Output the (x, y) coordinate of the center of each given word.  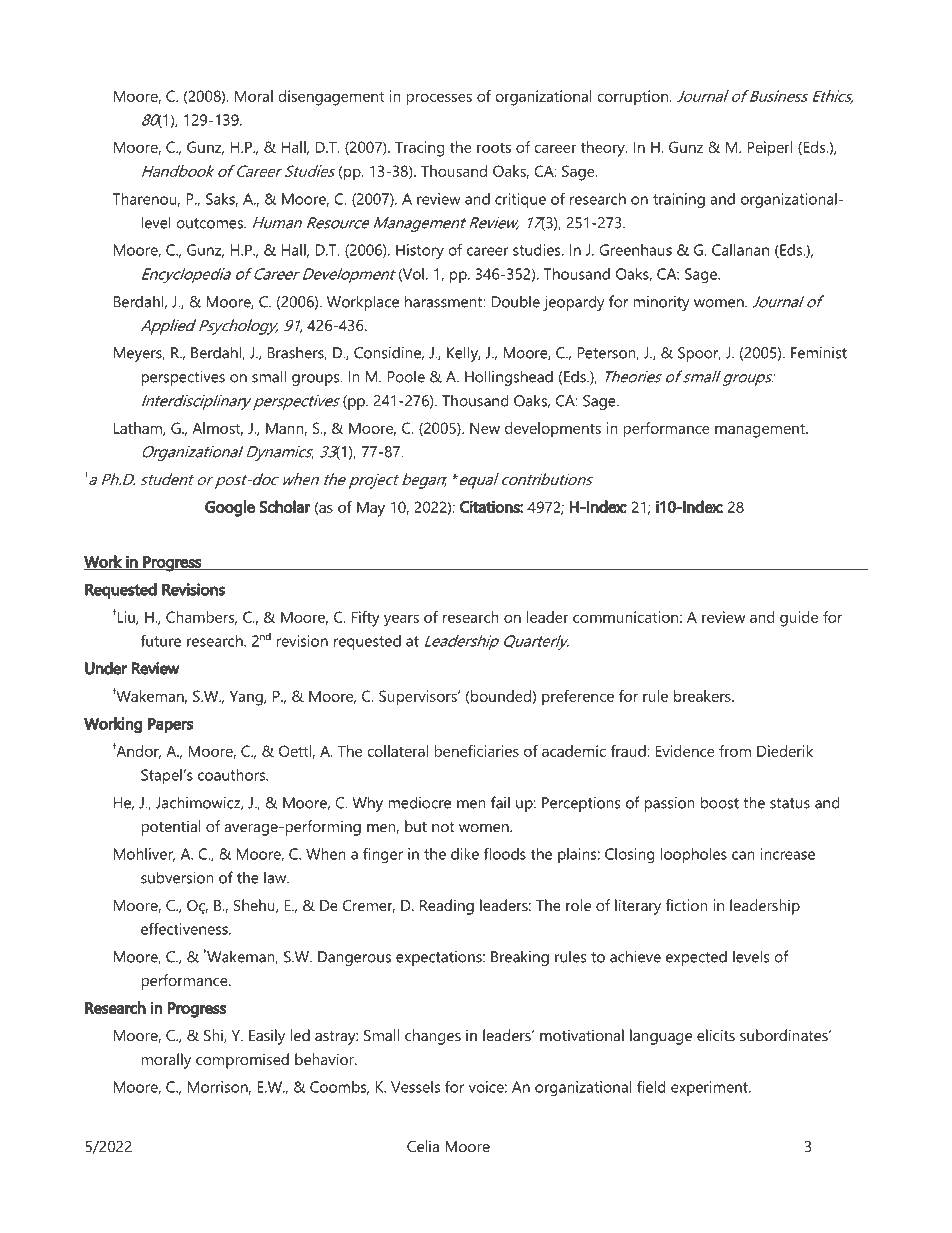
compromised (242, 1061)
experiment (710, 1088)
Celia (423, 1146)
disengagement (331, 98)
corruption (632, 98)
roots (494, 147)
